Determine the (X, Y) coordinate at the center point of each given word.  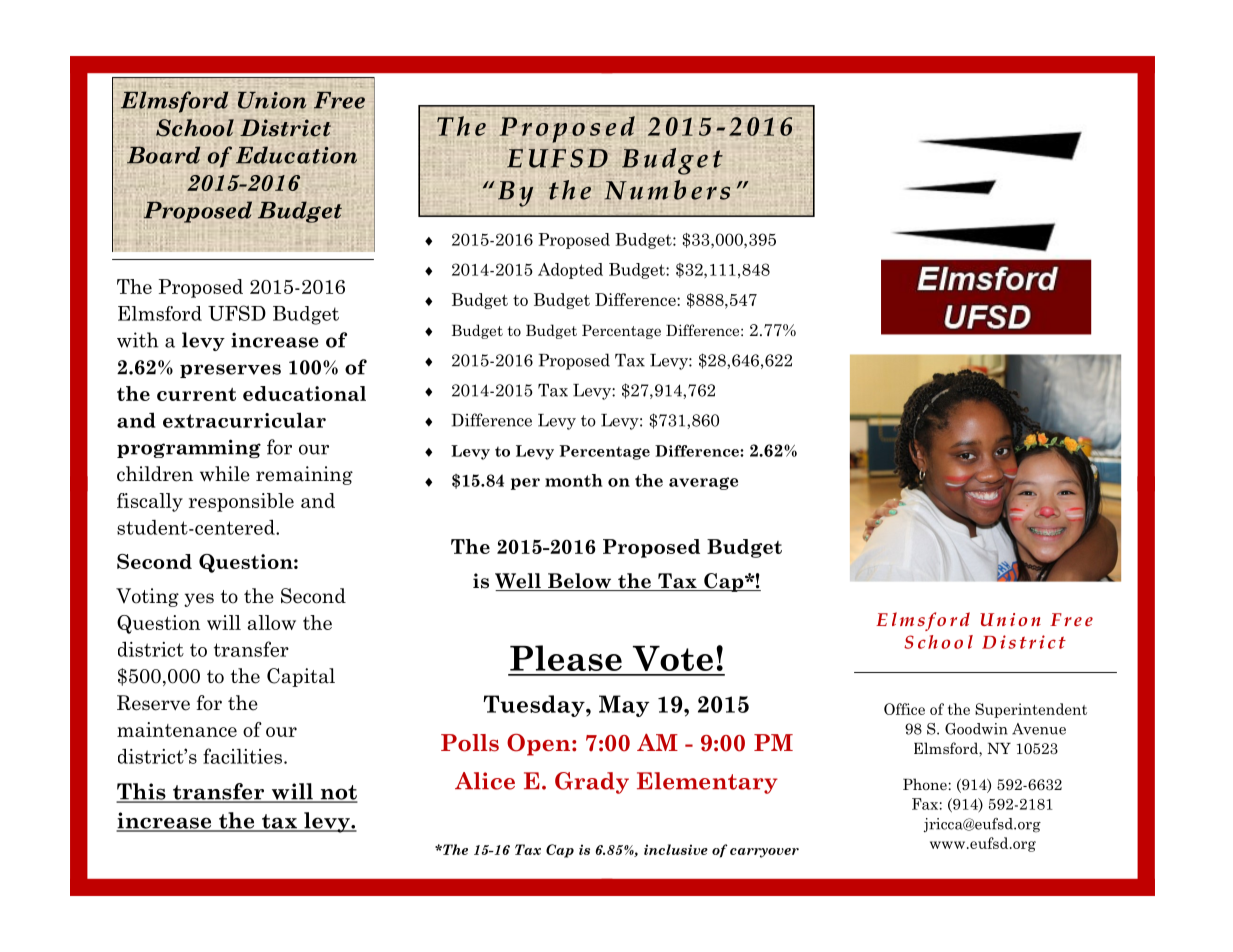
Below (580, 582)
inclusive (676, 849)
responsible (241, 502)
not (338, 793)
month (574, 480)
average (703, 483)
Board (163, 155)
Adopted (570, 271)
